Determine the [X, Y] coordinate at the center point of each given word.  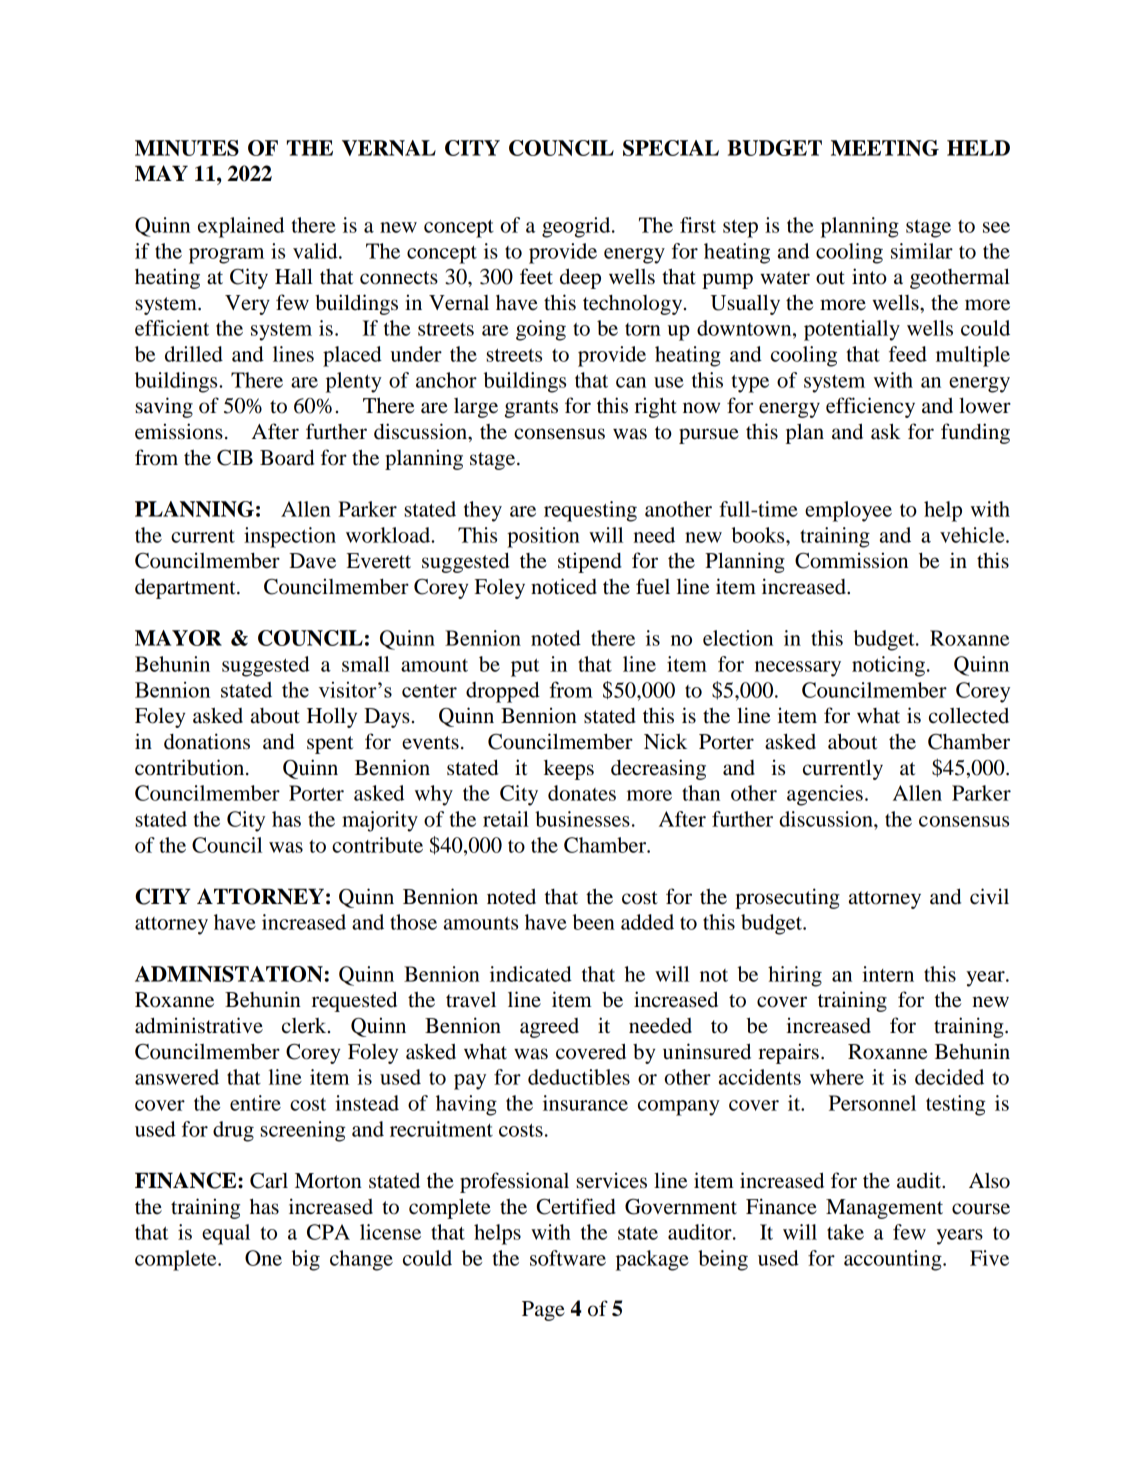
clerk [305, 1026]
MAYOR [178, 638]
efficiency [870, 407]
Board [287, 457]
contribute [377, 845]
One [263, 1258]
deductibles [579, 1077]
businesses [582, 819]
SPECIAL [671, 148]
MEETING [885, 148]
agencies [825, 795]
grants [531, 409]
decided [949, 1077]
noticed [564, 586]
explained [241, 227]
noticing [888, 666]
